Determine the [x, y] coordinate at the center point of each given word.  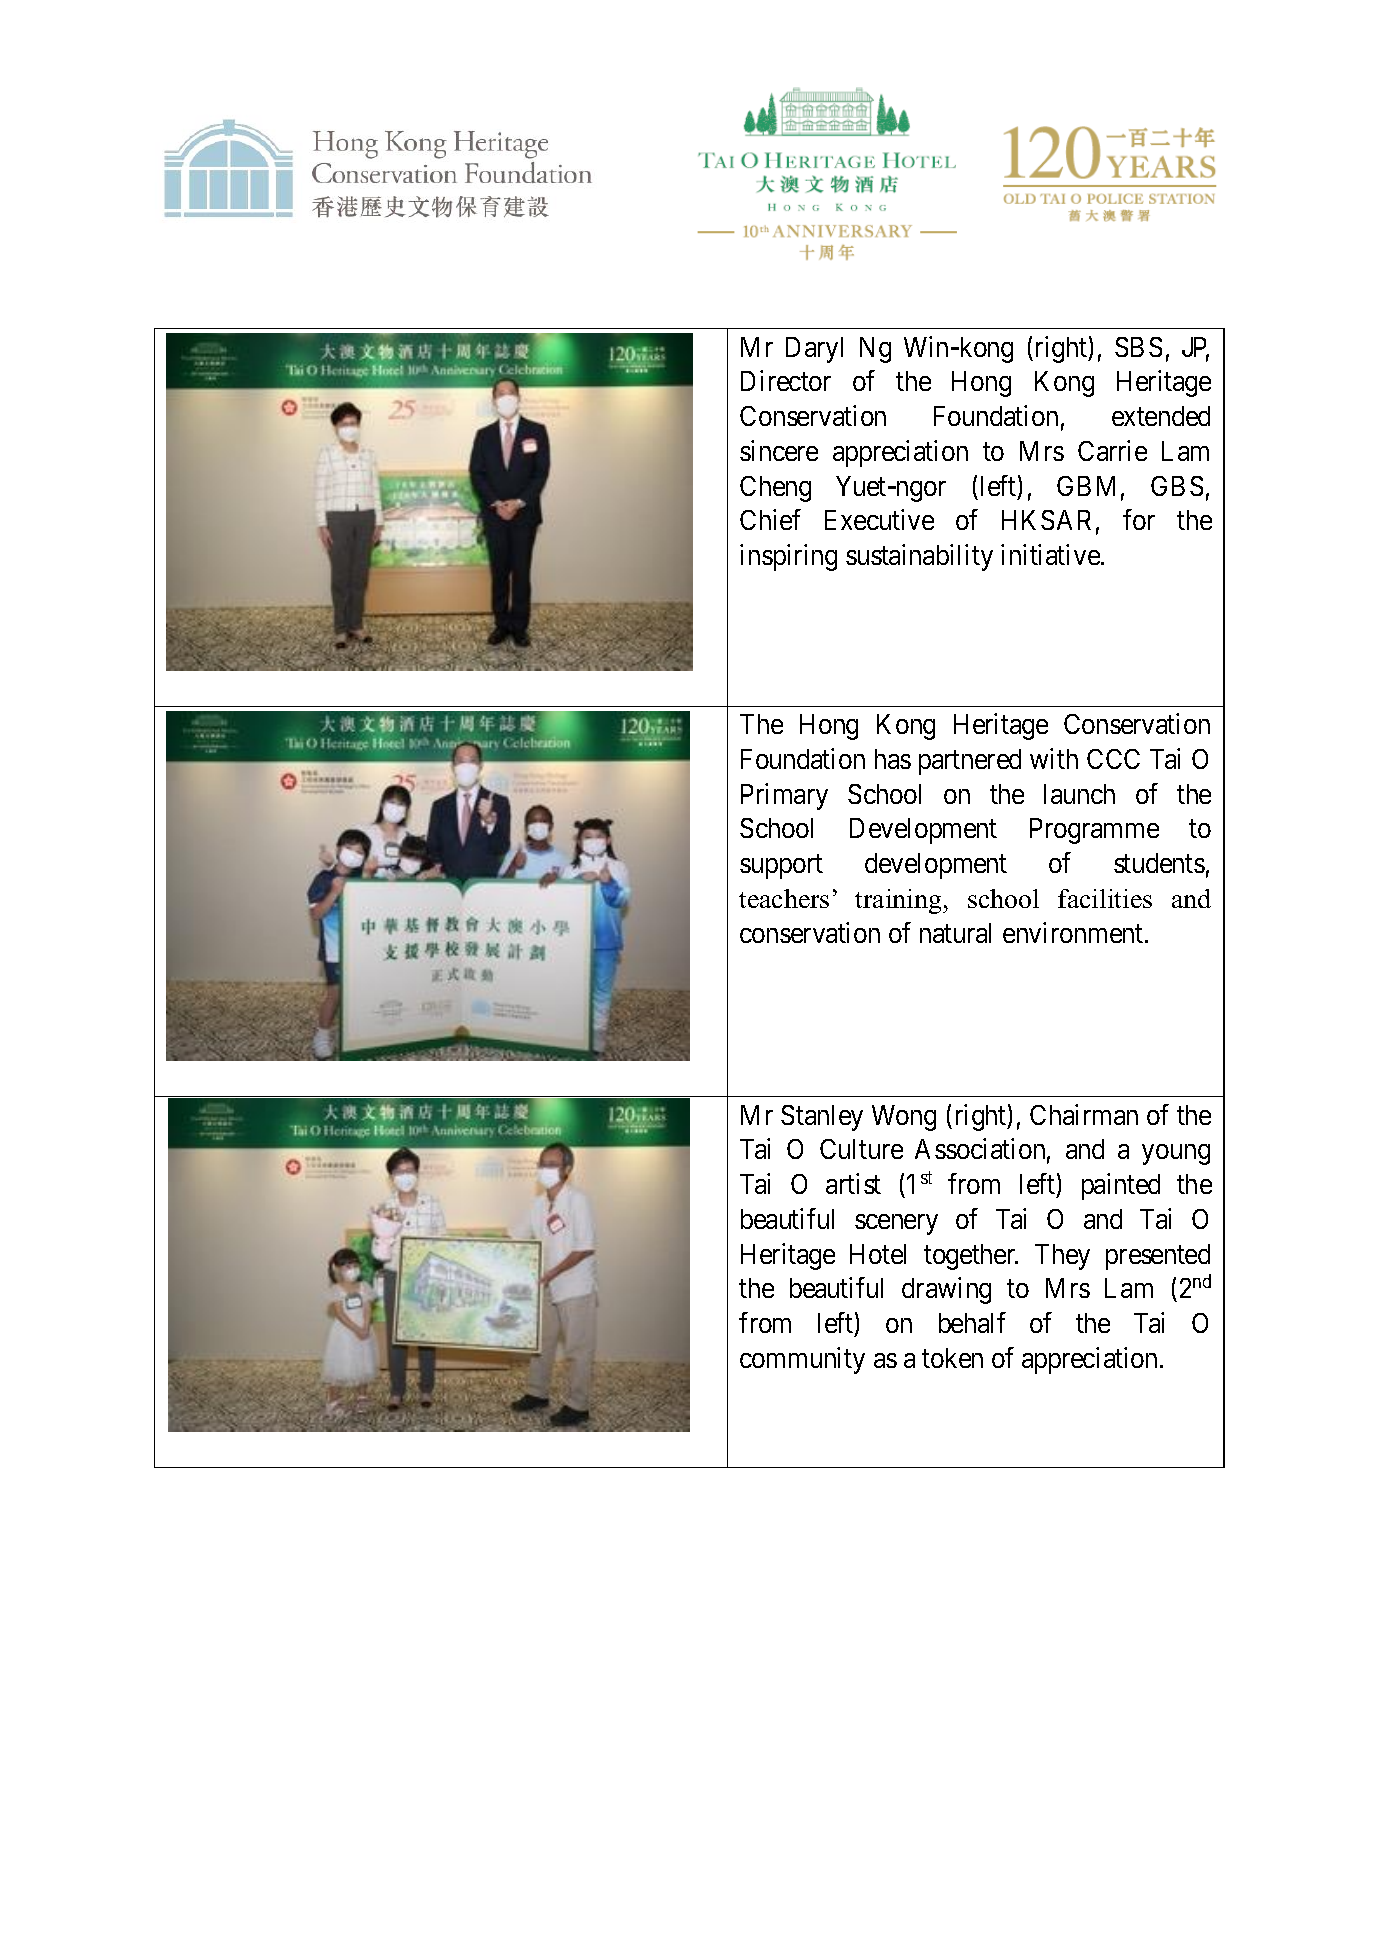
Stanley [822, 1118]
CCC [1113, 759]
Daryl [814, 350]
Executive [879, 519]
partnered [970, 762]
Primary [784, 796]
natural [955, 933]
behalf [972, 1322]
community [802, 1360]
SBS [1138, 347]
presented [1158, 1257]
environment [1074, 932]
